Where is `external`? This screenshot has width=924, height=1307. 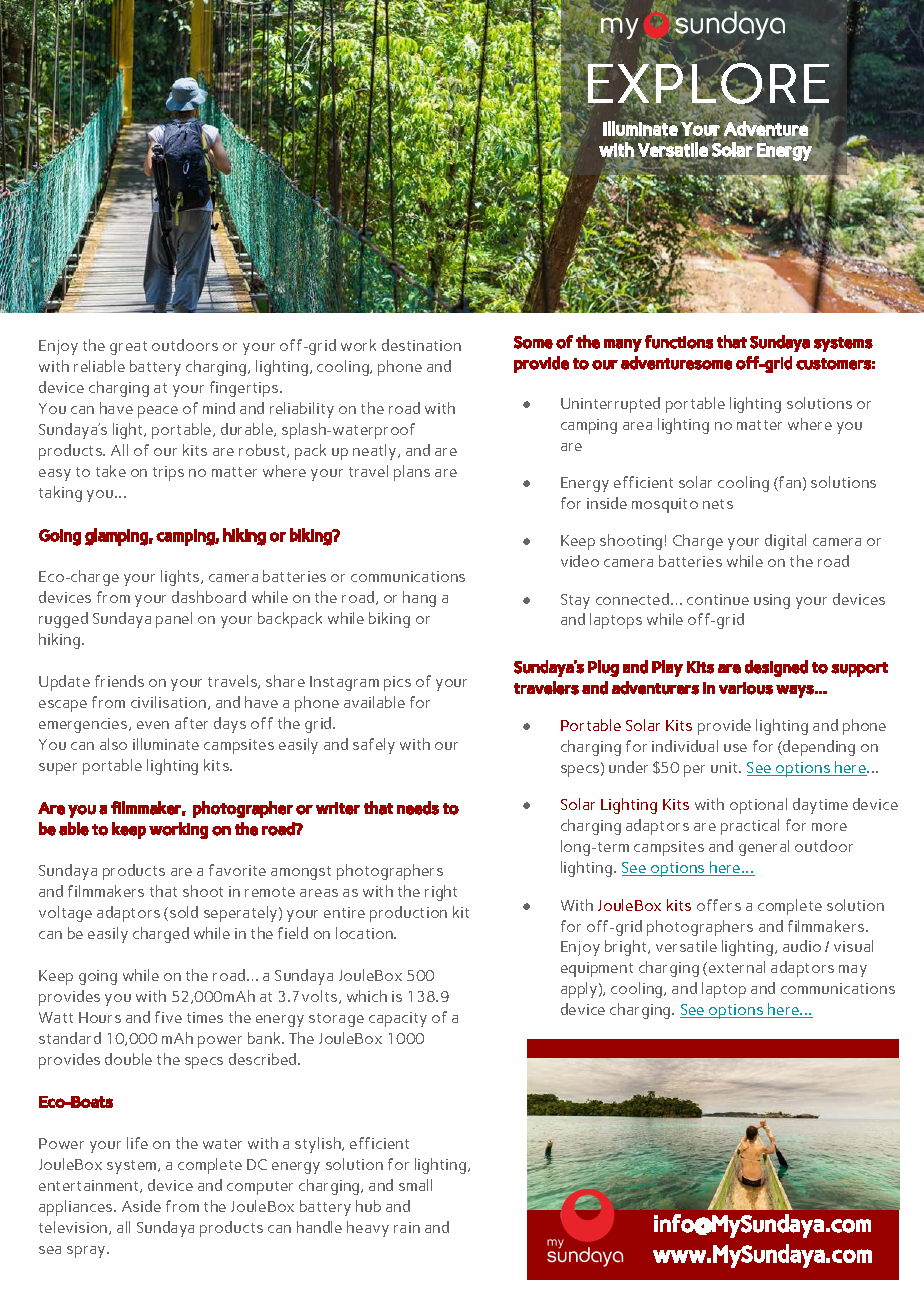 external is located at coordinates (737, 967).
